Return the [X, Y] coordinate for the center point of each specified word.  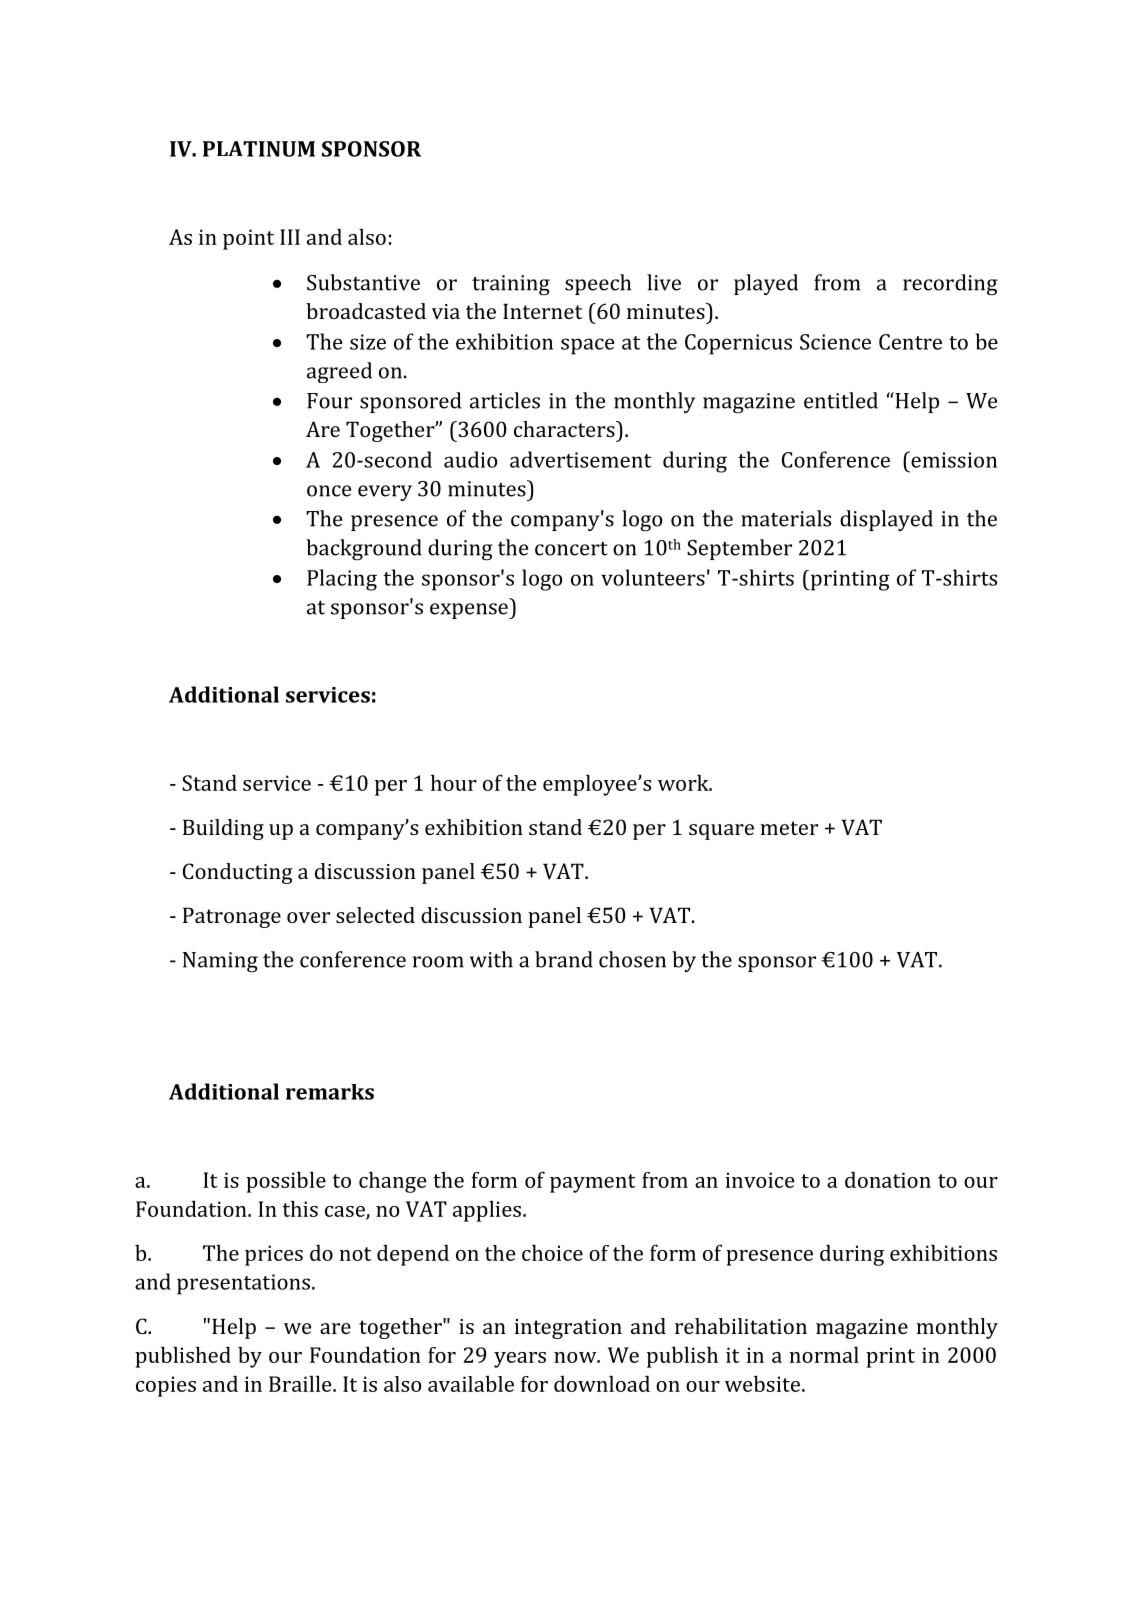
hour [454, 782]
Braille [301, 1383]
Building [223, 829]
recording [950, 285]
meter [789, 828]
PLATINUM [259, 149]
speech [598, 284]
